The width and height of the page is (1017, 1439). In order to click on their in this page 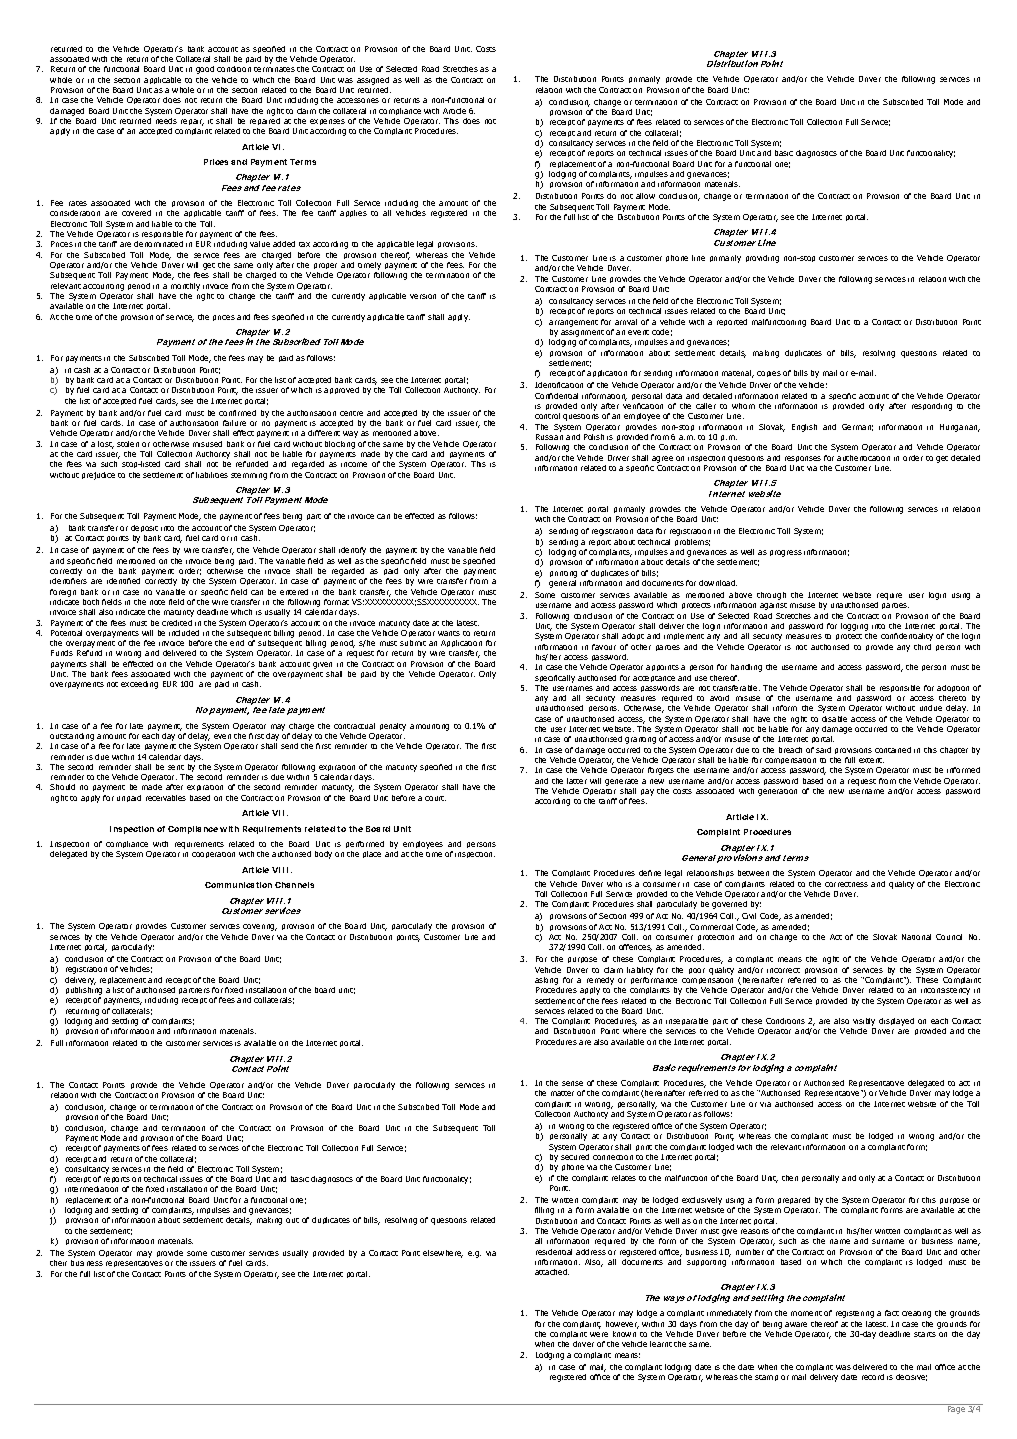, I will do `click(58, 1263)`.
